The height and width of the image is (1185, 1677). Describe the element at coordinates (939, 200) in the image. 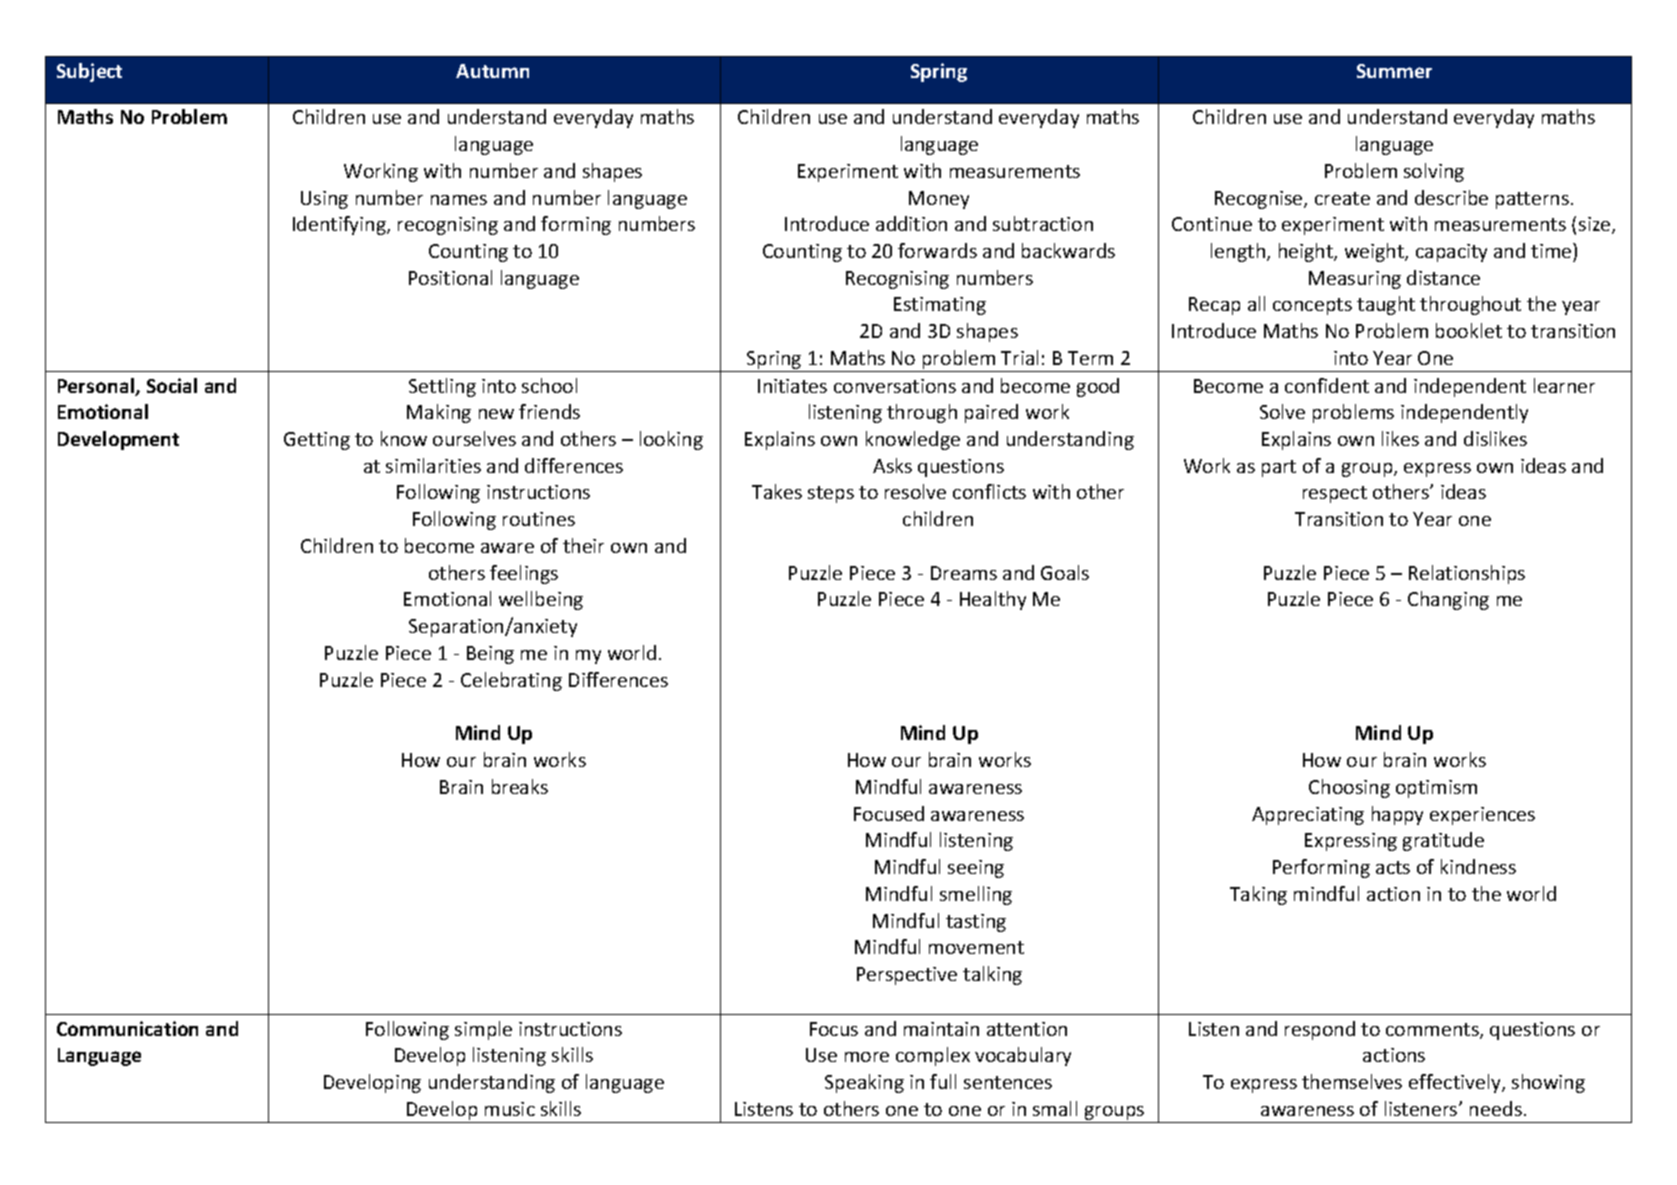

I see `Money` at that location.
